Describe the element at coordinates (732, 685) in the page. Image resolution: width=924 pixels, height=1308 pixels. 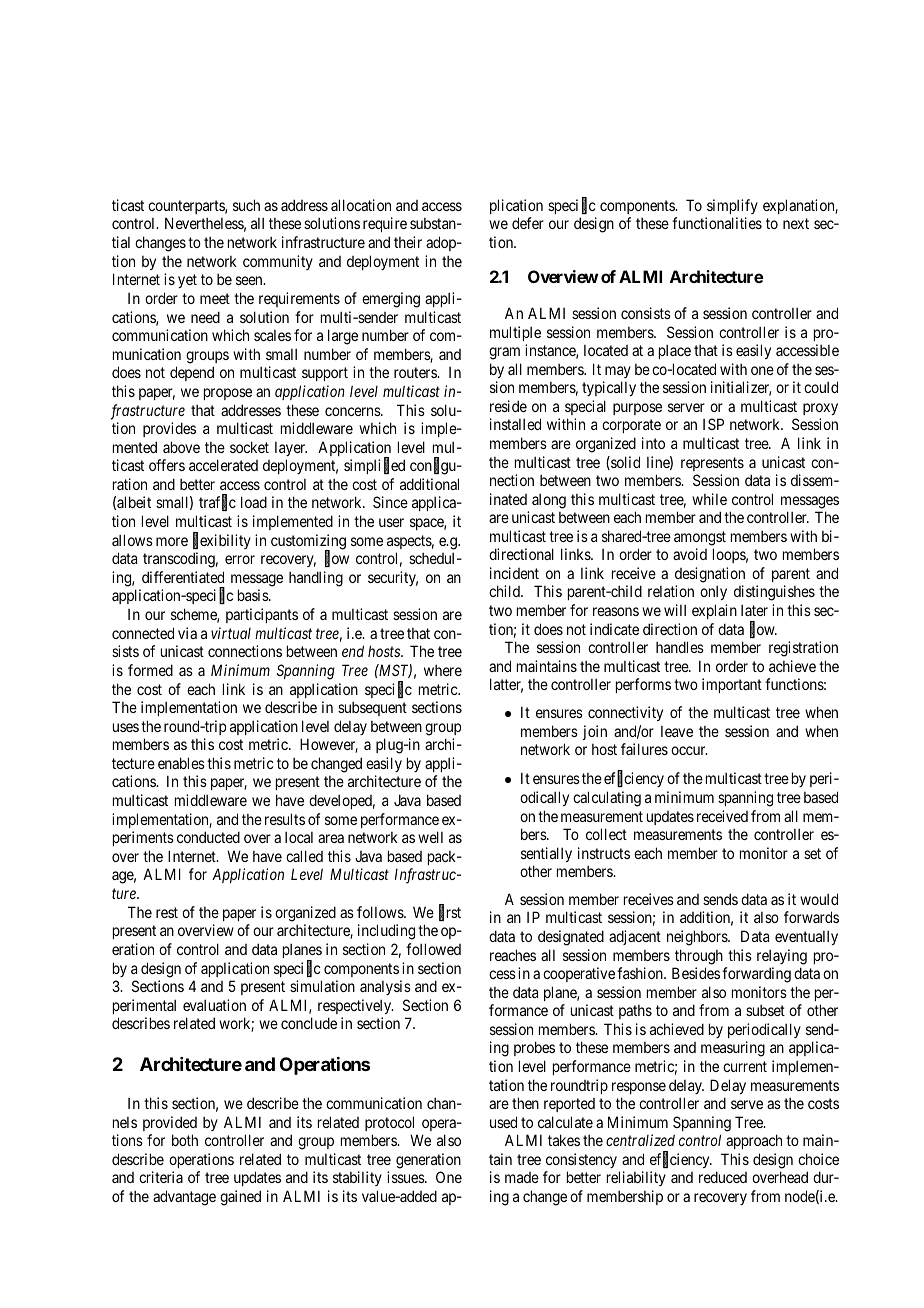
I see `important` at that location.
